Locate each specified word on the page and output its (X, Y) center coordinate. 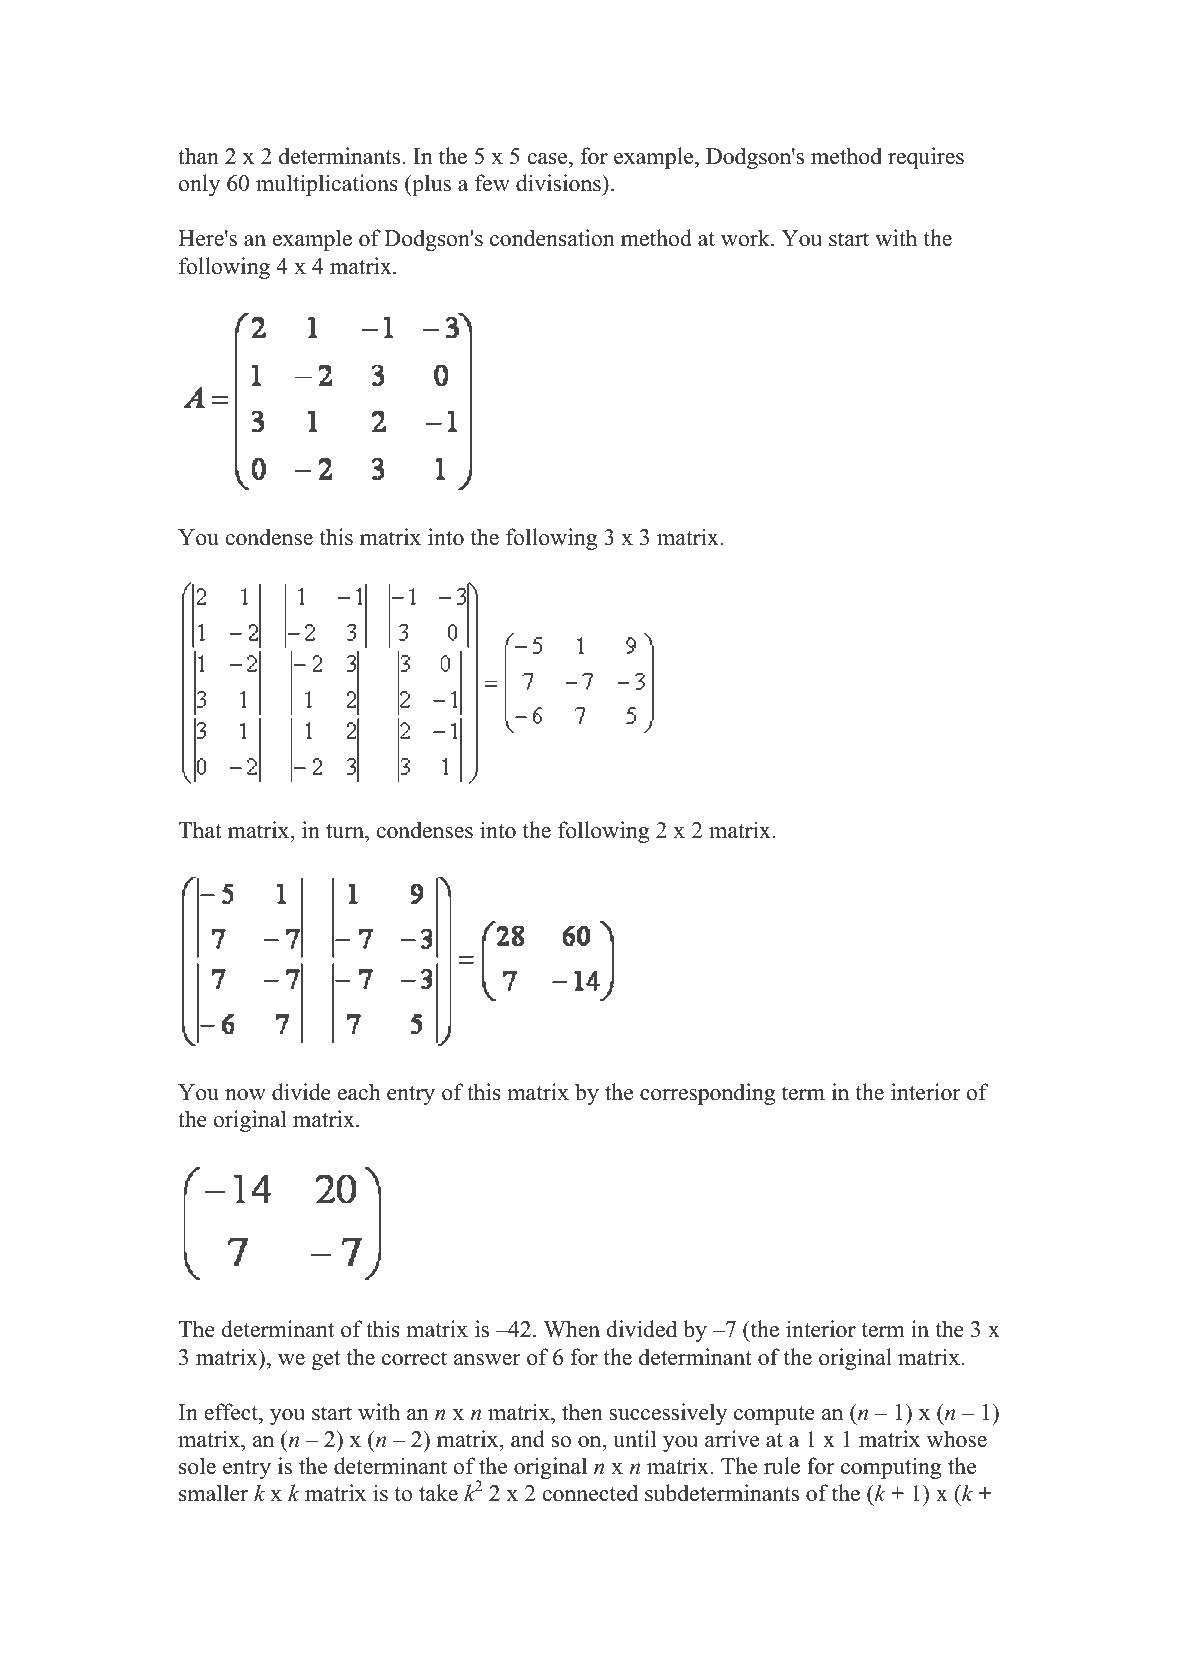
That (200, 829)
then (582, 1412)
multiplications (327, 185)
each (359, 1092)
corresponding (707, 1094)
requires (926, 158)
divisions (559, 183)
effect (232, 1412)
